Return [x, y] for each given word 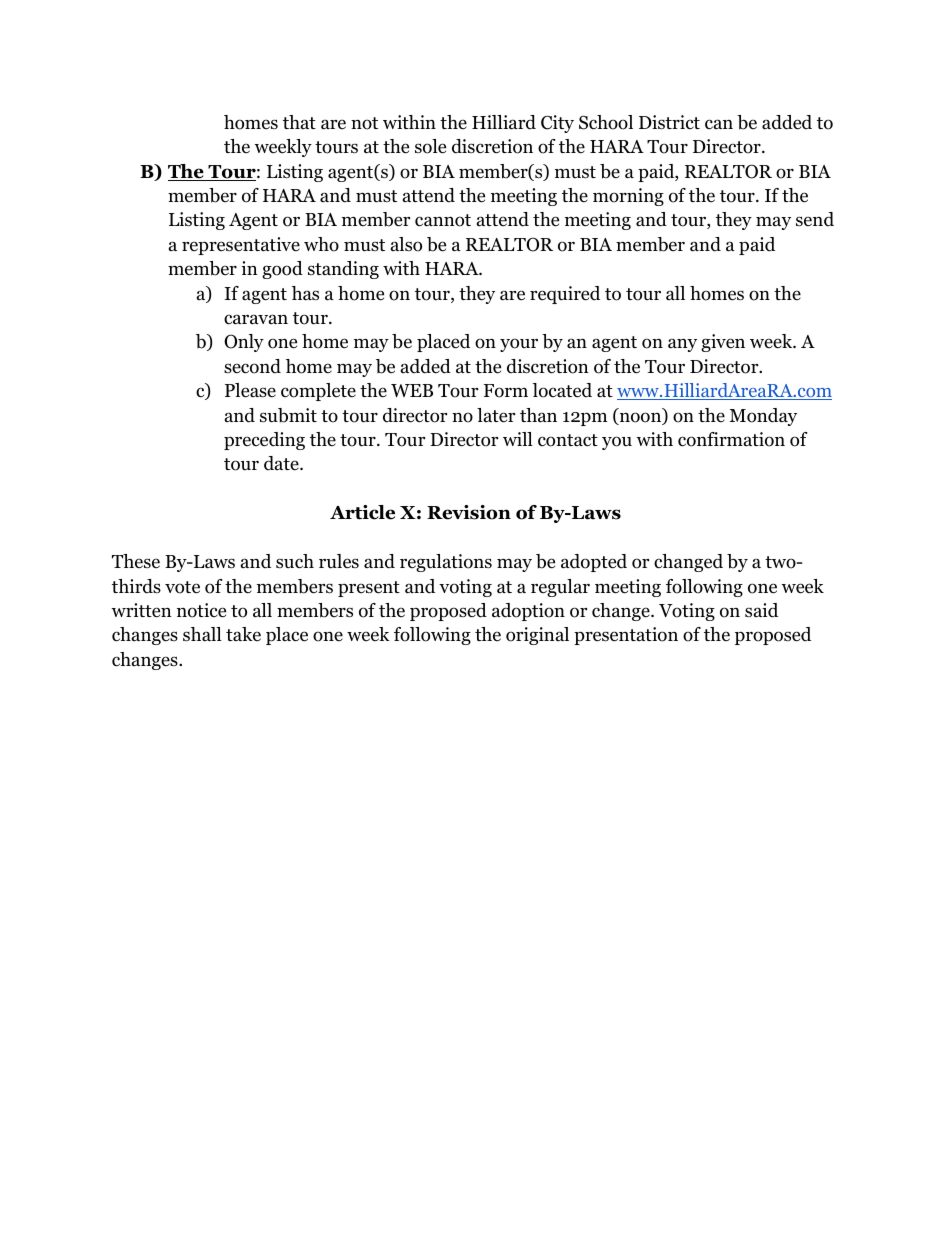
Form [506, 391]
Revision [469, 512]
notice [201, 610]
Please [250, 390]
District [669, 122]
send [815, 219]
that [299, 122]
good [282, 270]
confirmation [731, 439]
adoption [528, 612]
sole [430, 146]
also [406, 244]
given [723, 343]
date [282, 463]
